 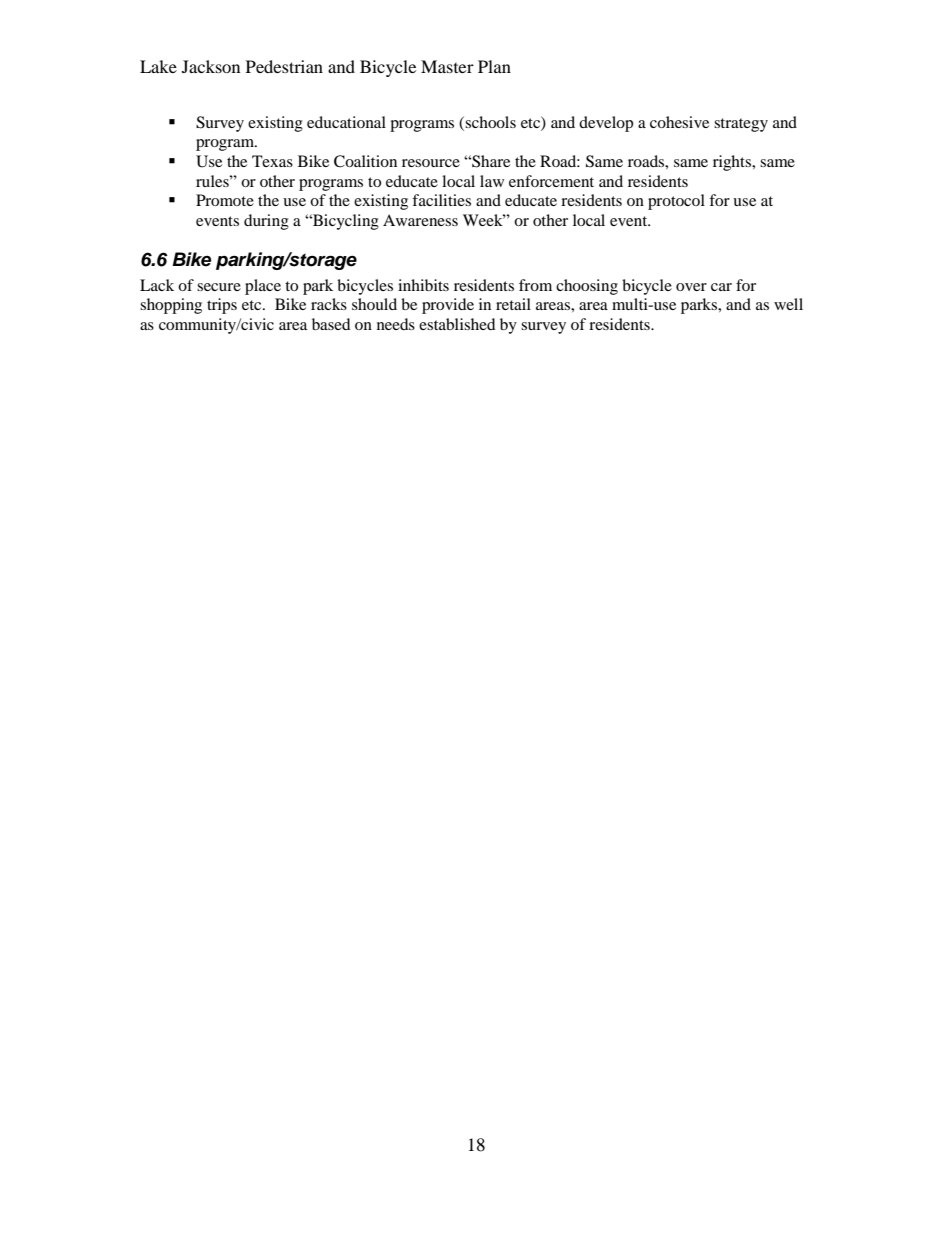 I want to click on Plan, so click(x=494, y=66).
